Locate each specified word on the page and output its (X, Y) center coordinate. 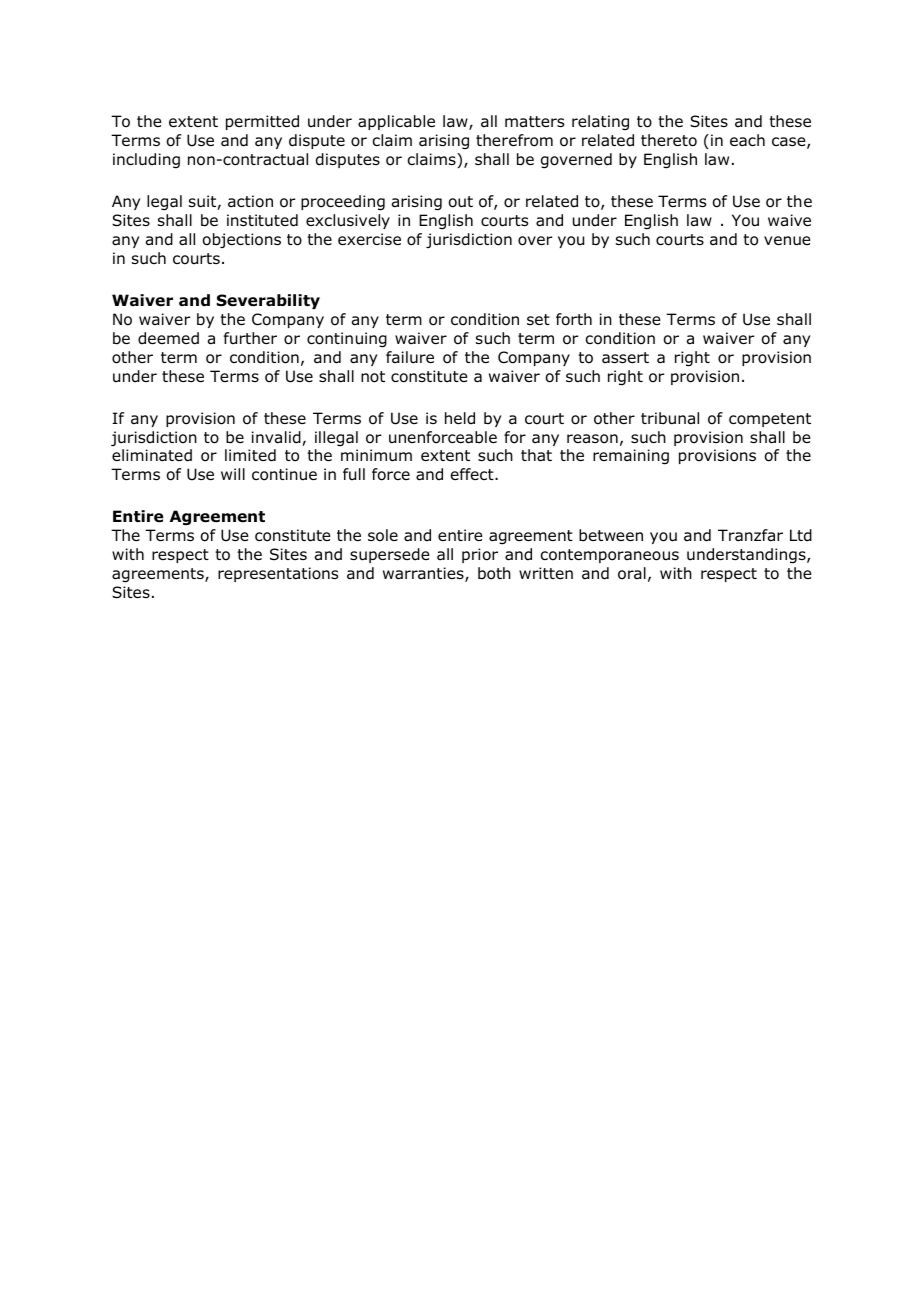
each (747, 140)
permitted (262, 122)
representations (278, 574)
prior (480, 555)
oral (632, 573)
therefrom (514, 140)
